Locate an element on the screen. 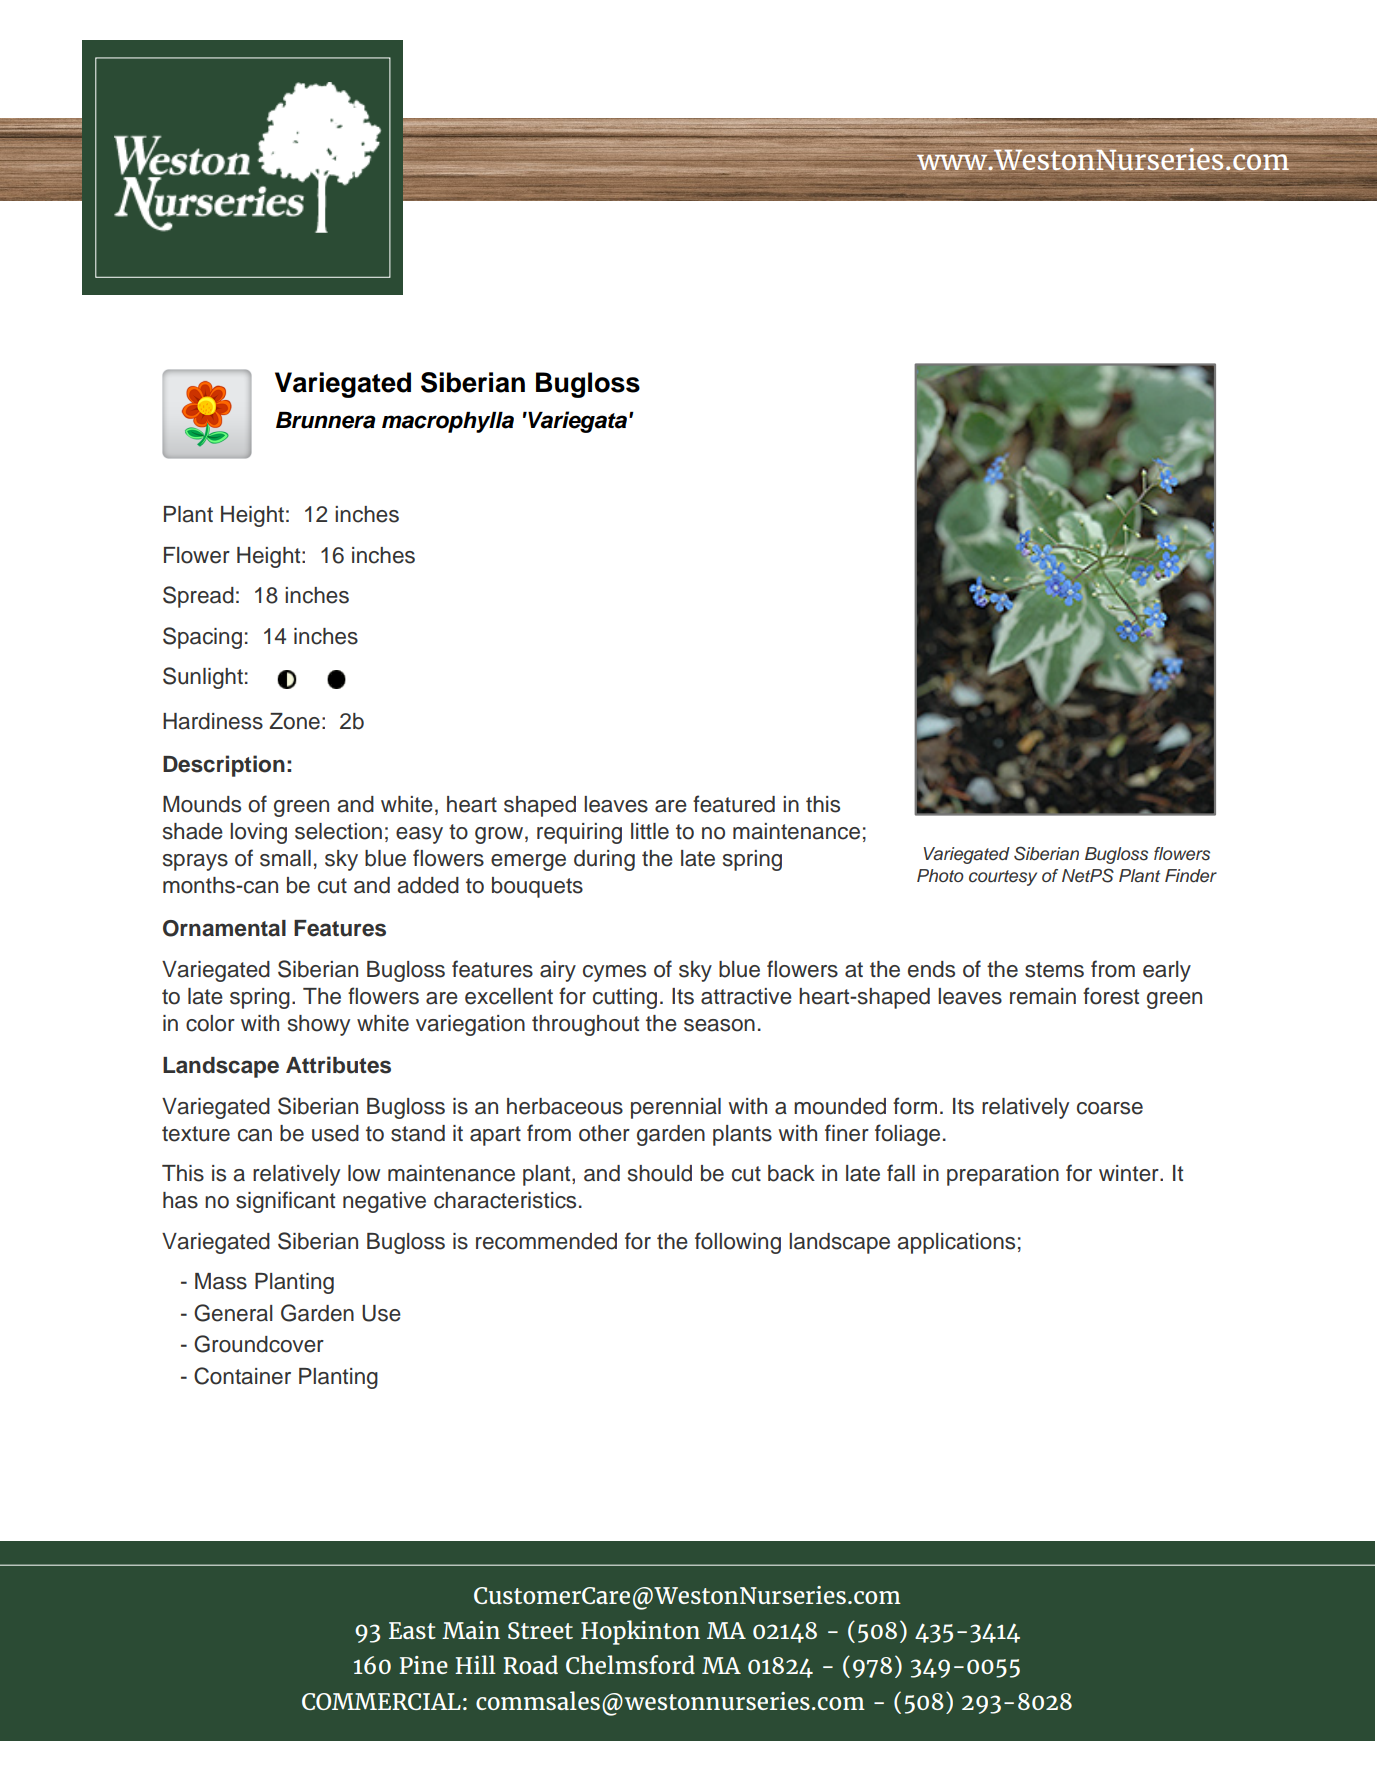  COMMERCIAL is located at coordinates (381, 1701).
